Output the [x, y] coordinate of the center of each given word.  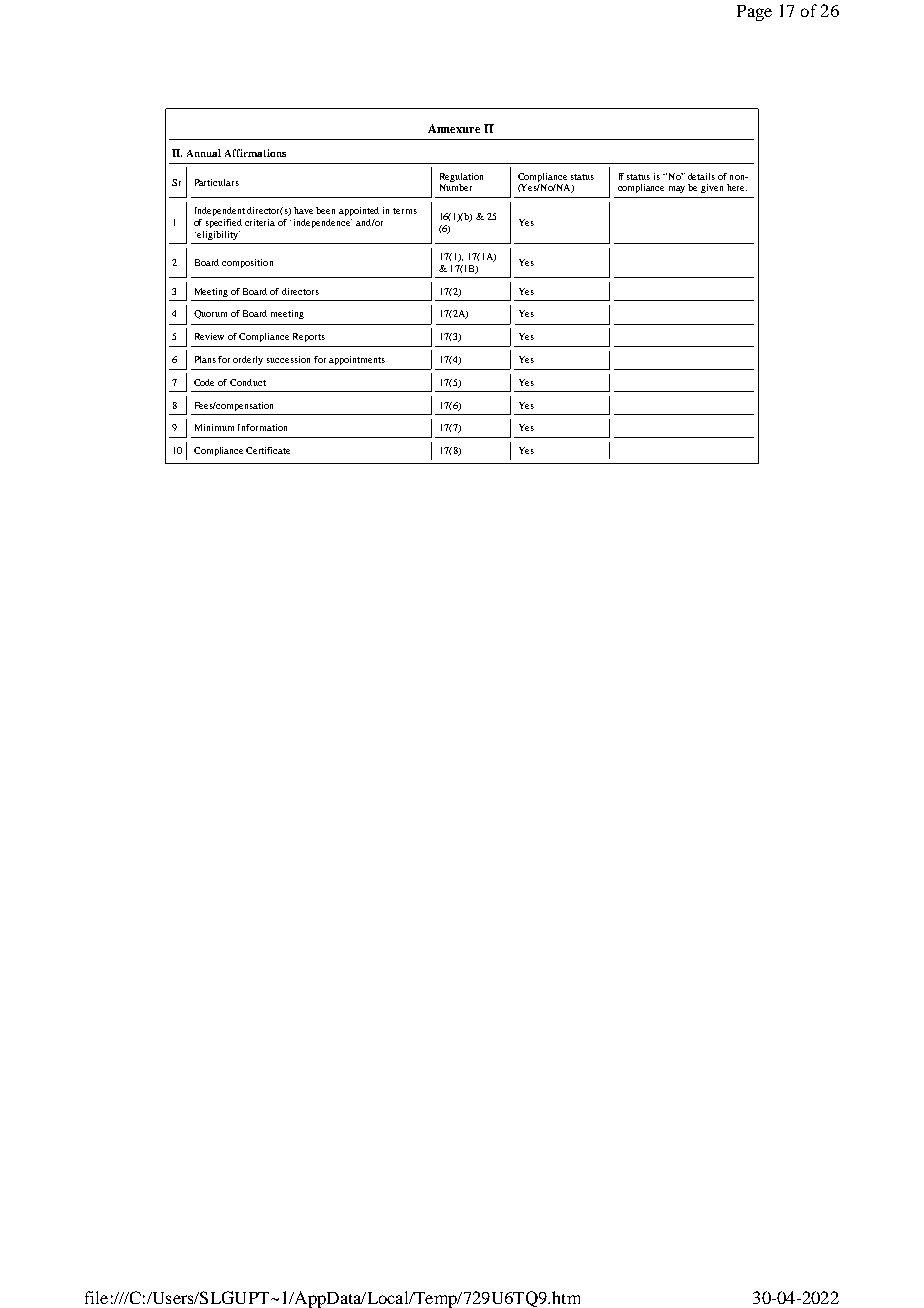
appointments [357, 360]
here [737, 187]
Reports [309, 337]
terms [405, 211]
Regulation [461, 179]
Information [262, 427]
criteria [260, 222]
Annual [204, 153]
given [712, 188]
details [701, 176]
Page [754, 13]
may [677, 189]
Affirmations [255, 153]
